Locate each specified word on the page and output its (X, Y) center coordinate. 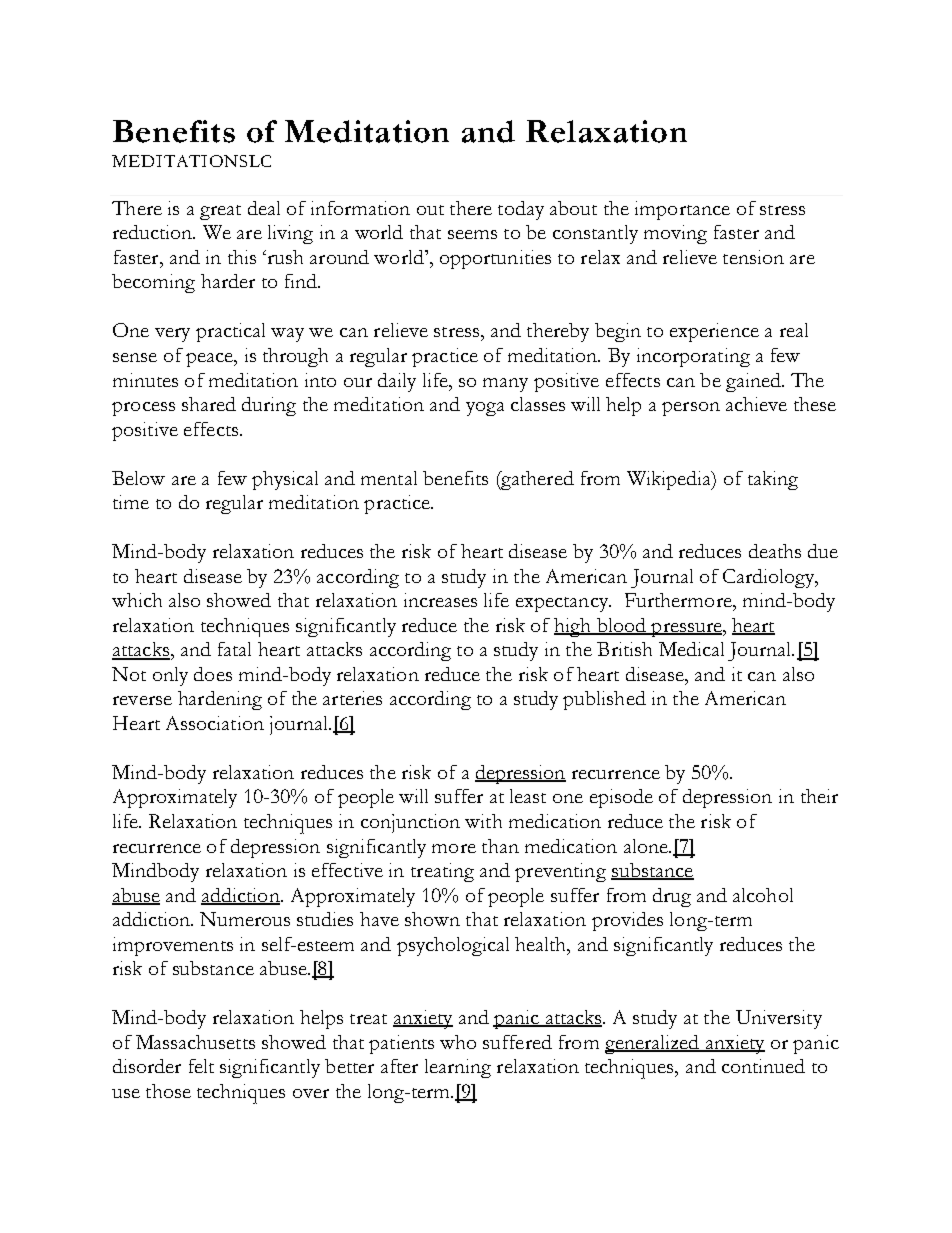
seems (472, 234)
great (220, 212)
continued (763, 1066)
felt (201, 1066)
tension (753, 257)
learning (458, 1068)
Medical (691, 649)
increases (440, 600)
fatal (234, 649)
